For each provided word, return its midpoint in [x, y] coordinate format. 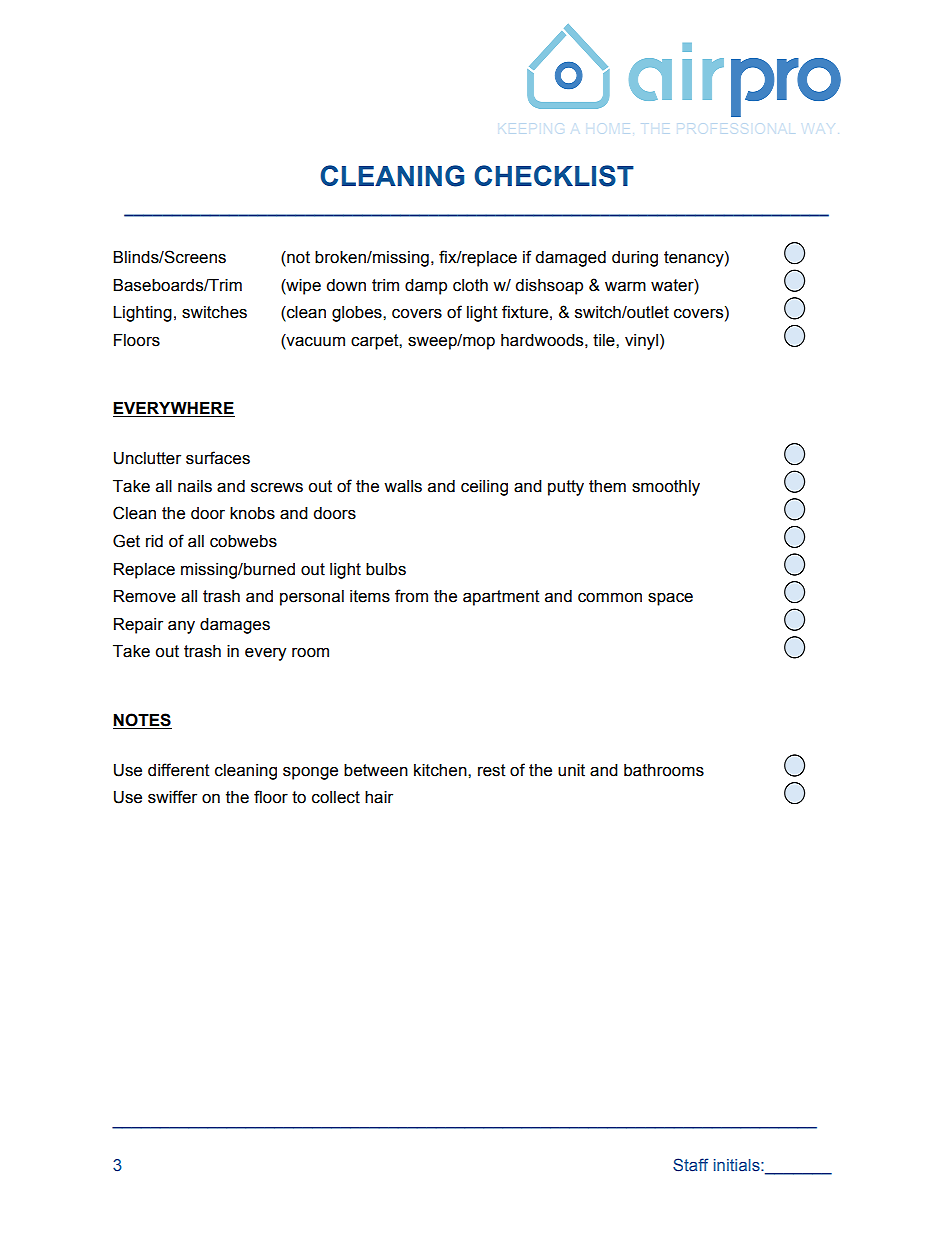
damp [426, 287]
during [635, 259]
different [179, 770]
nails [195, 486]
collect [336, 797]
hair [379, 797]
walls [403, 486]
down [346, 285]
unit [571, 770]
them [607, 486]
